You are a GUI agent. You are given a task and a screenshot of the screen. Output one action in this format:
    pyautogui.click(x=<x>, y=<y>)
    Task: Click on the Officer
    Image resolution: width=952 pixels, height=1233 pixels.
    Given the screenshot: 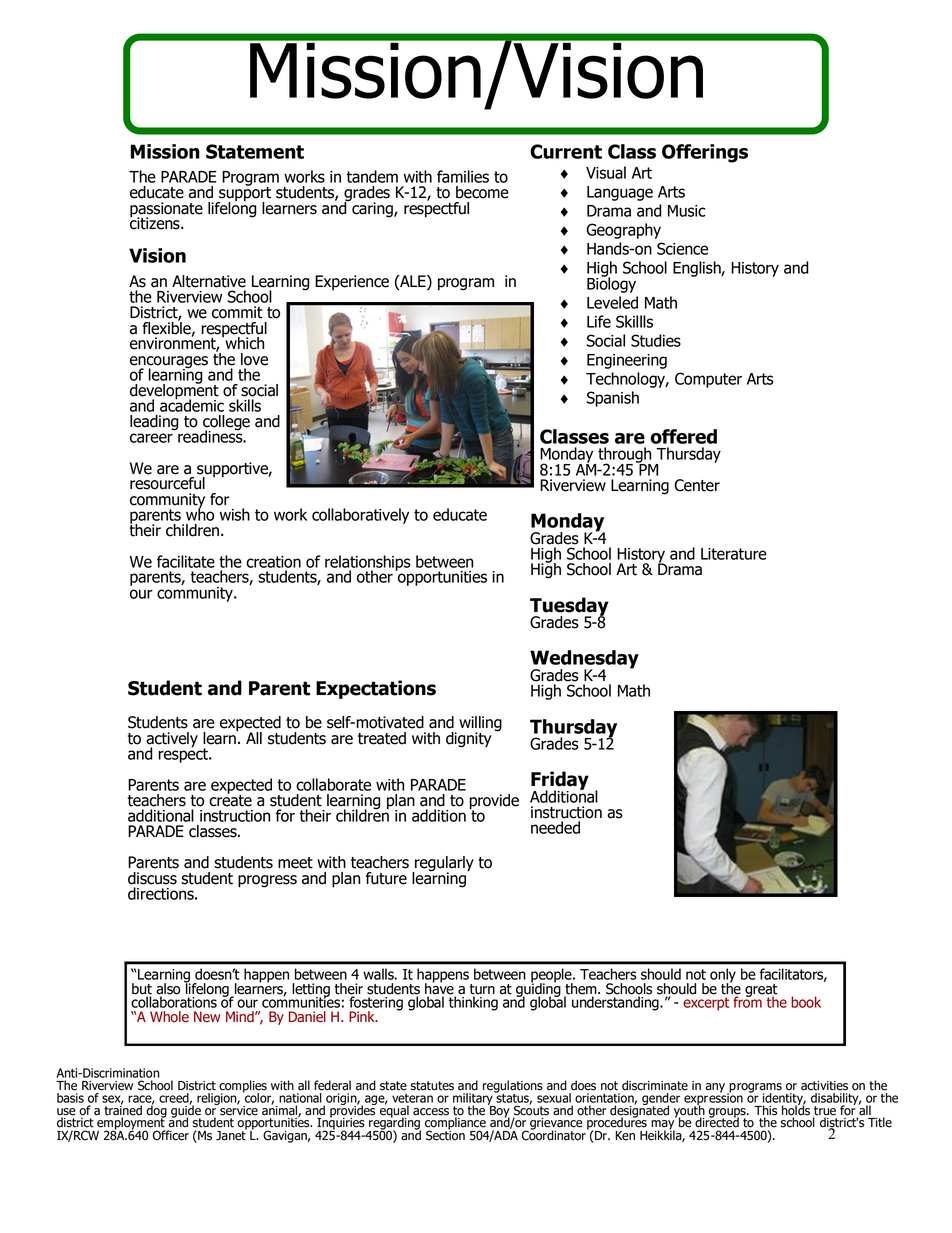 What is the action you would take?
    pyautogui.click(x=171, y=1135)
